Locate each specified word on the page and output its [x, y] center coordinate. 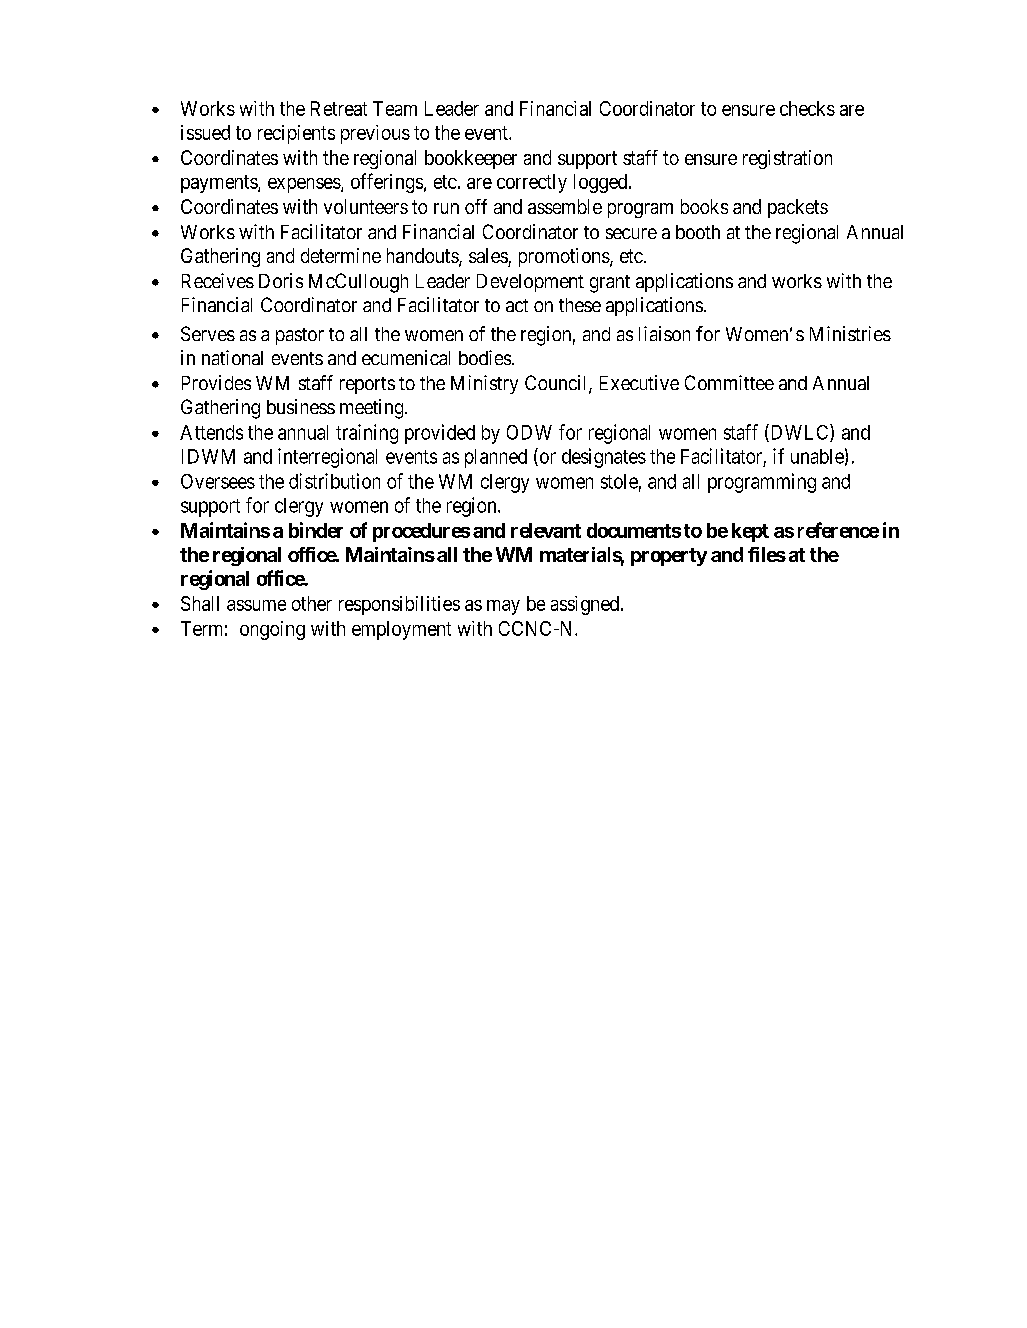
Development [530, 283]
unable [817, 456]
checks [807, 108]
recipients [296, 134]
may [503, 607]
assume [256, 605]
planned [496, 458]
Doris [281, 280]
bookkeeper [471, 159]
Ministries [850, 333]
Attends [211, 432]
